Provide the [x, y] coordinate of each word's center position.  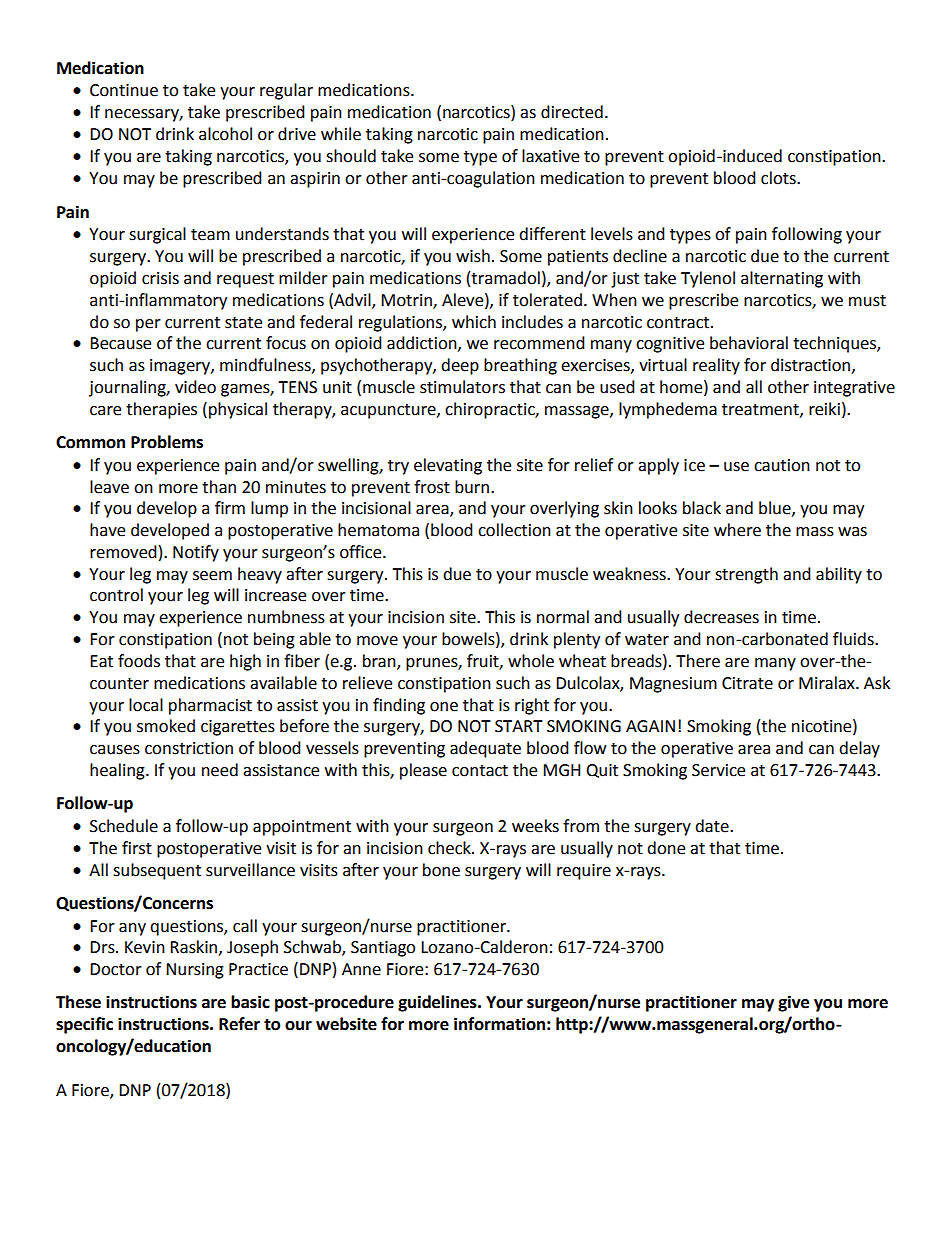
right [532, 706]
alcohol [225, 134]
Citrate [747, 683]
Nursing [195, 971]
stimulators [462, 387]
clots [779, 178]
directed [572, 112]
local [146, 705]
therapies [161, 410]
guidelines [438, 1003]
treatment [761, 410]
